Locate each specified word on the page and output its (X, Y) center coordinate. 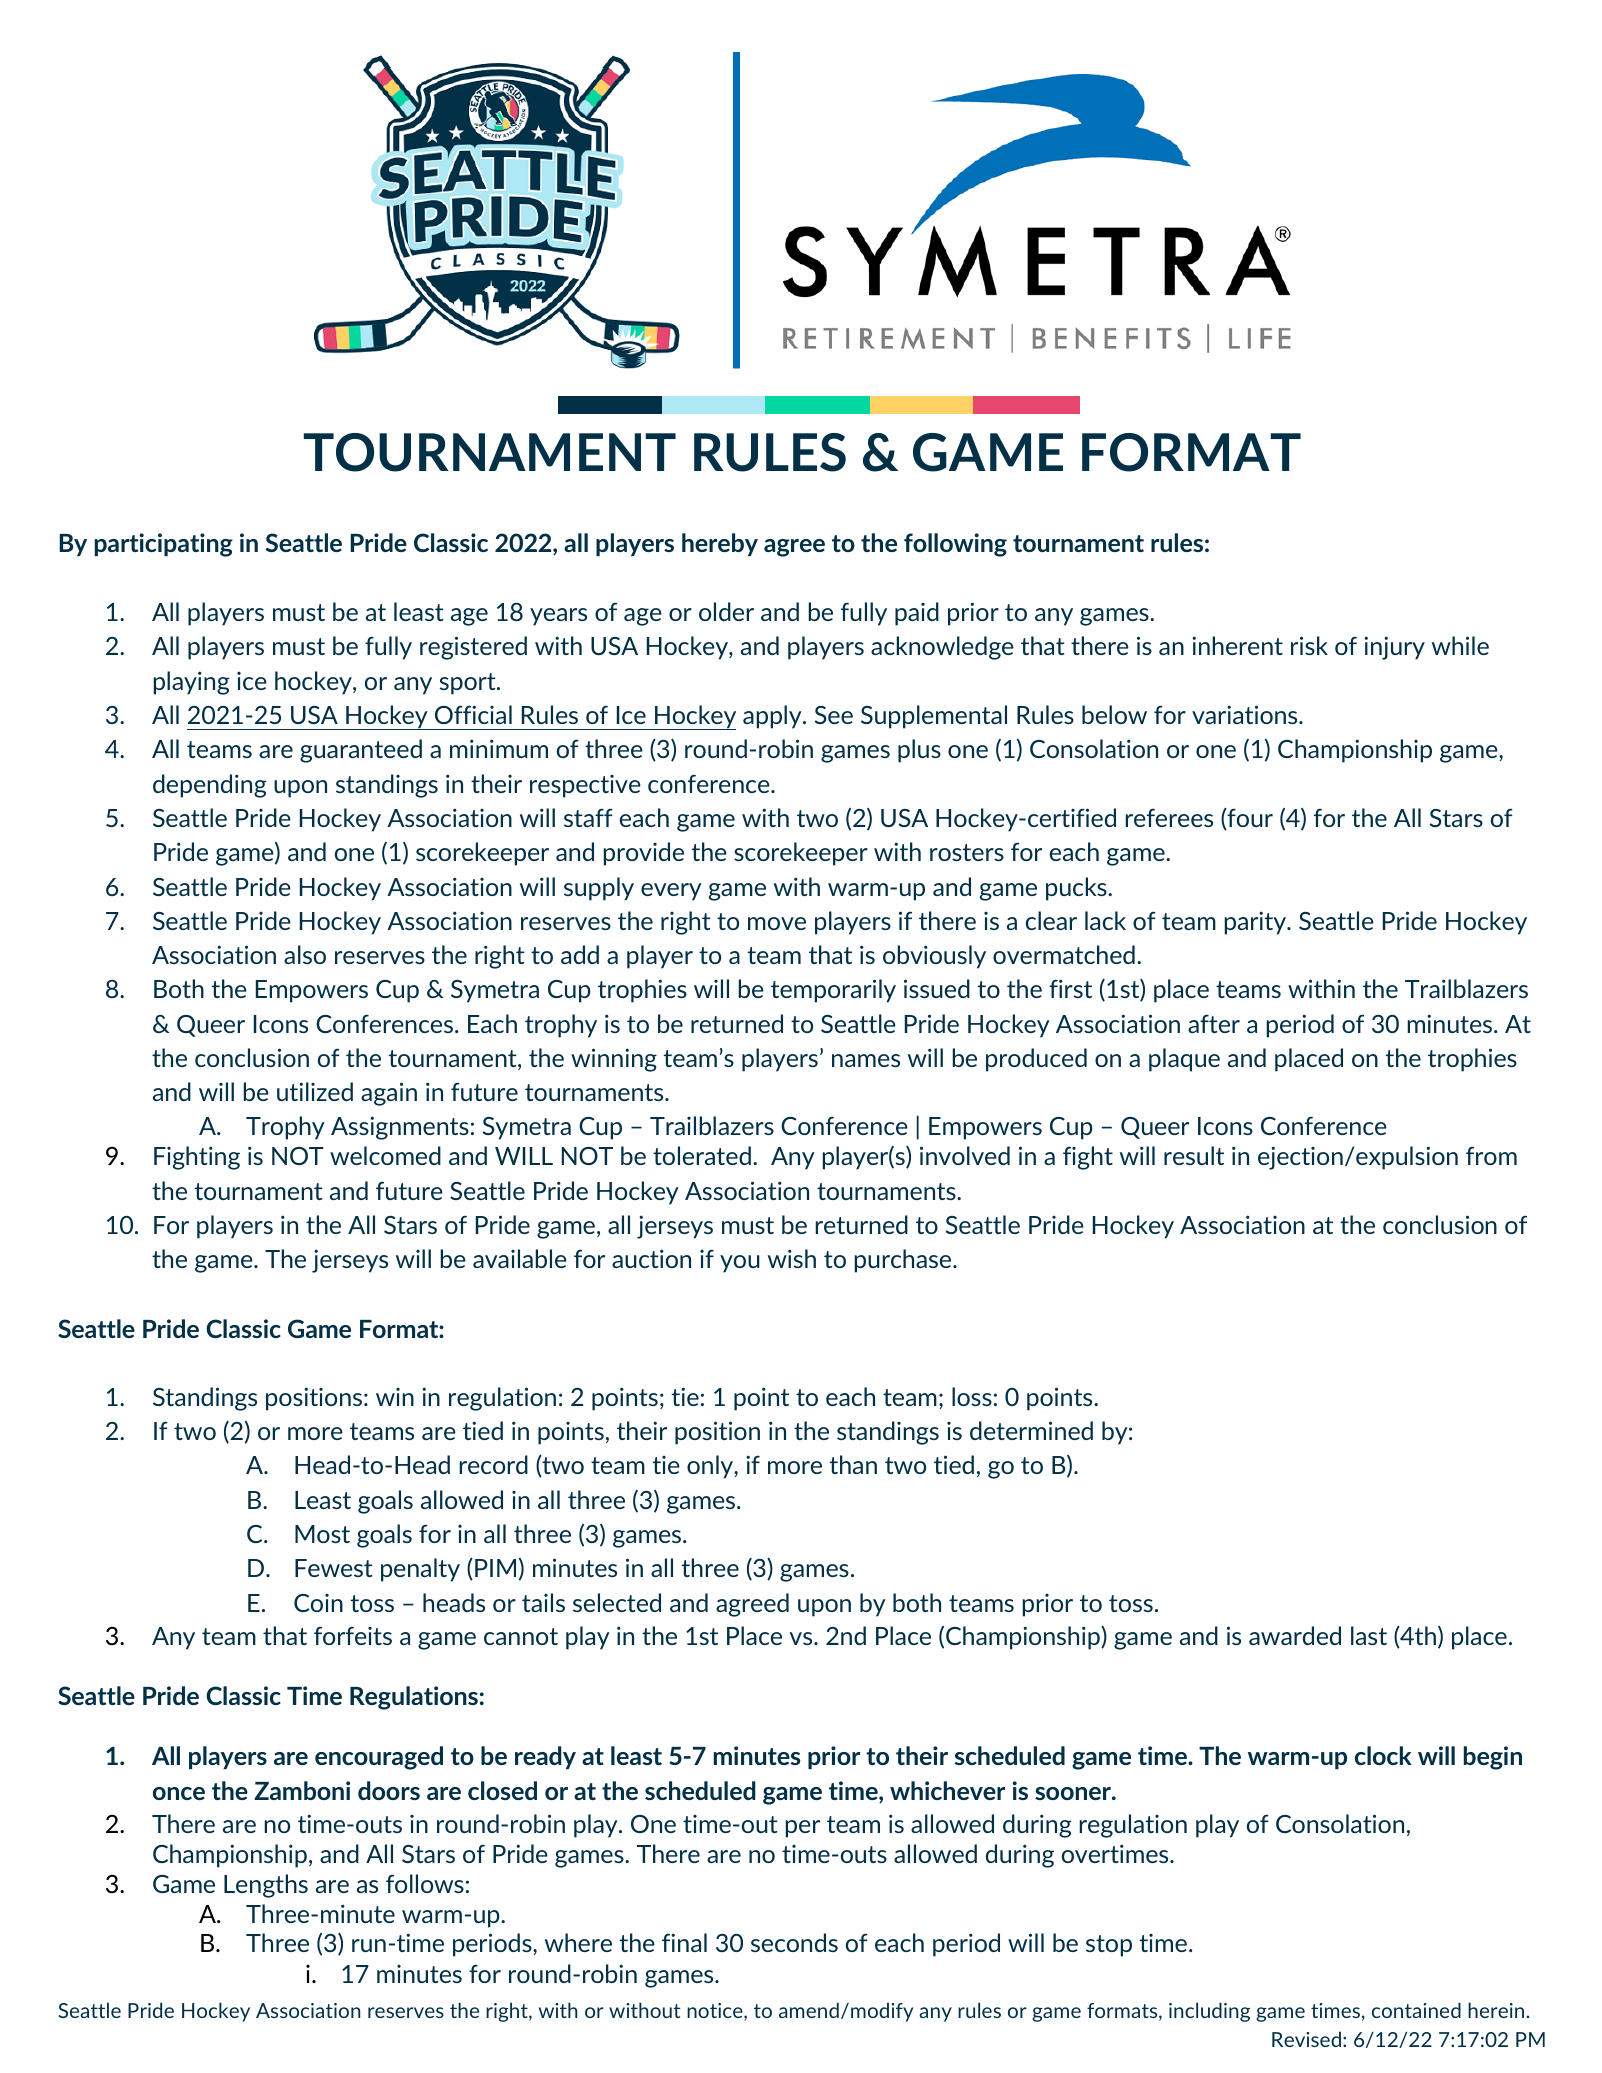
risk (1309, 645)
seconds (794, 1942)
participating (164, 545)
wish (792, 1258)
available (520, 1258)
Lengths (266, 1886)
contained (1416, 2010)
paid (917, 614)
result (1194, 1155)
